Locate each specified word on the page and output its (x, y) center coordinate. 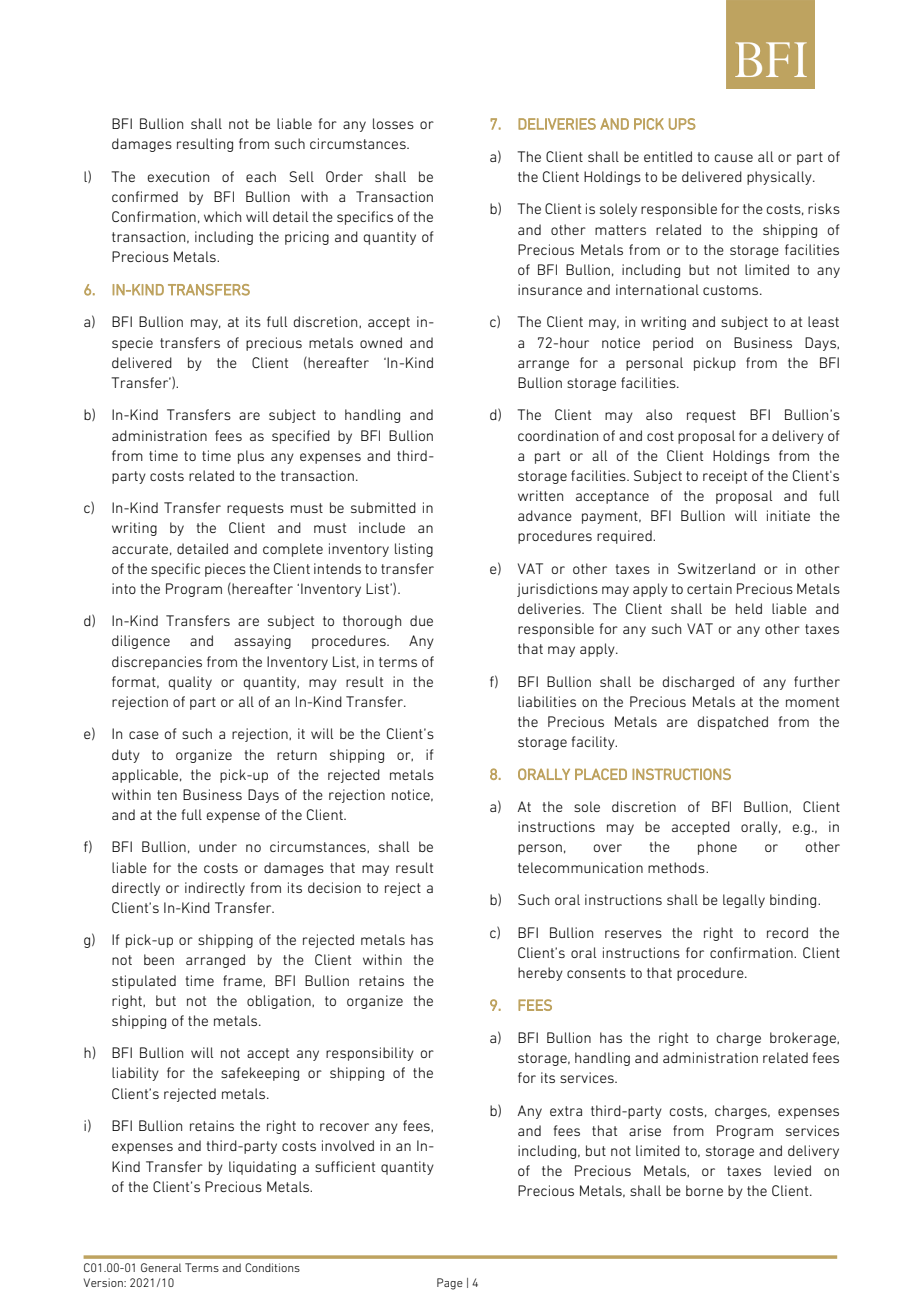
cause (734, 158)
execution (178, 176)
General (161, 1267)
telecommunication (580, 867)
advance (545, 515)
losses (393, 123)
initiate (788, 515)
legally (744, 901)
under (218, 846)
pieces (225, 570)
